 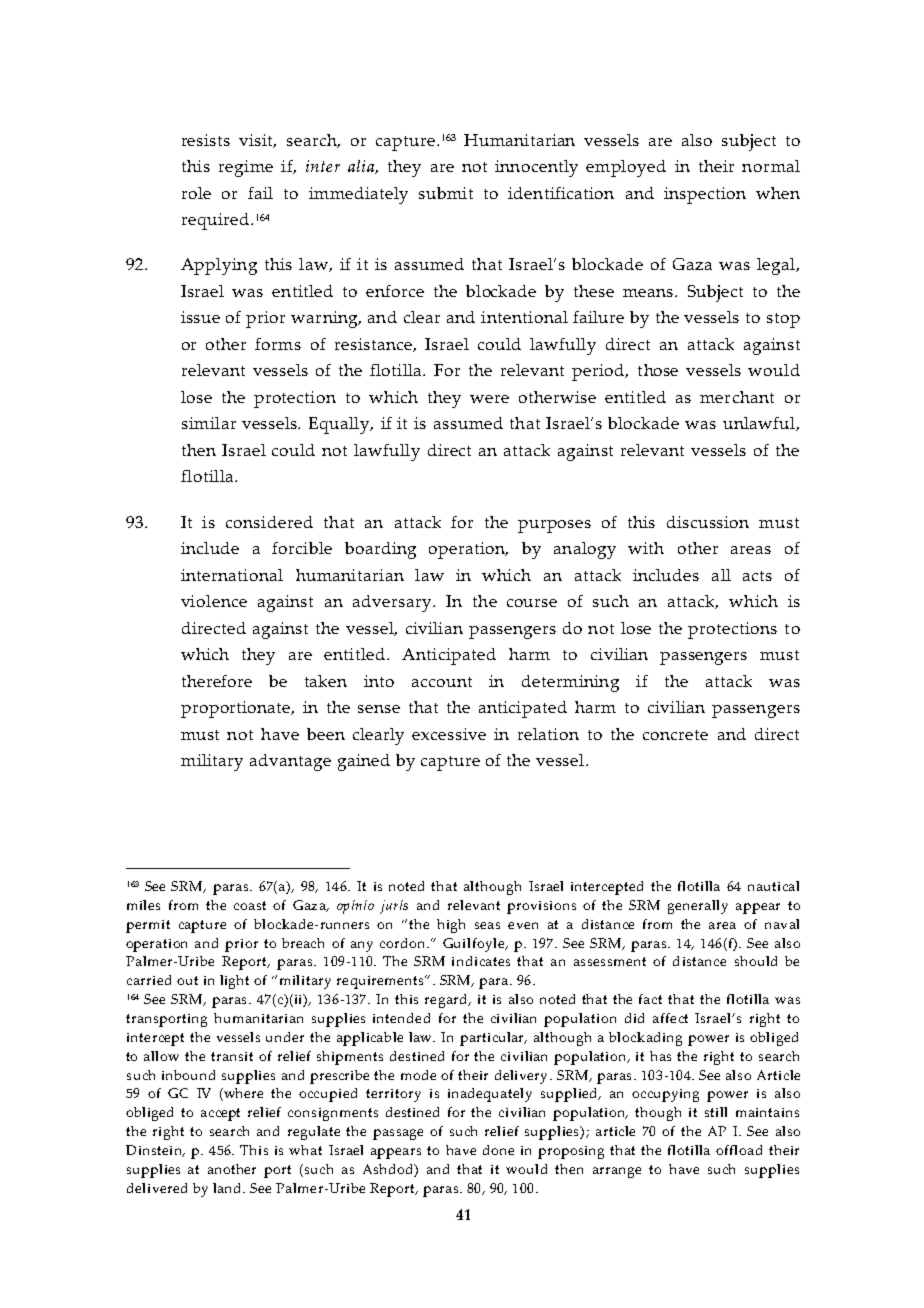 I want to click on inspection, so click(x=705, y=195).
